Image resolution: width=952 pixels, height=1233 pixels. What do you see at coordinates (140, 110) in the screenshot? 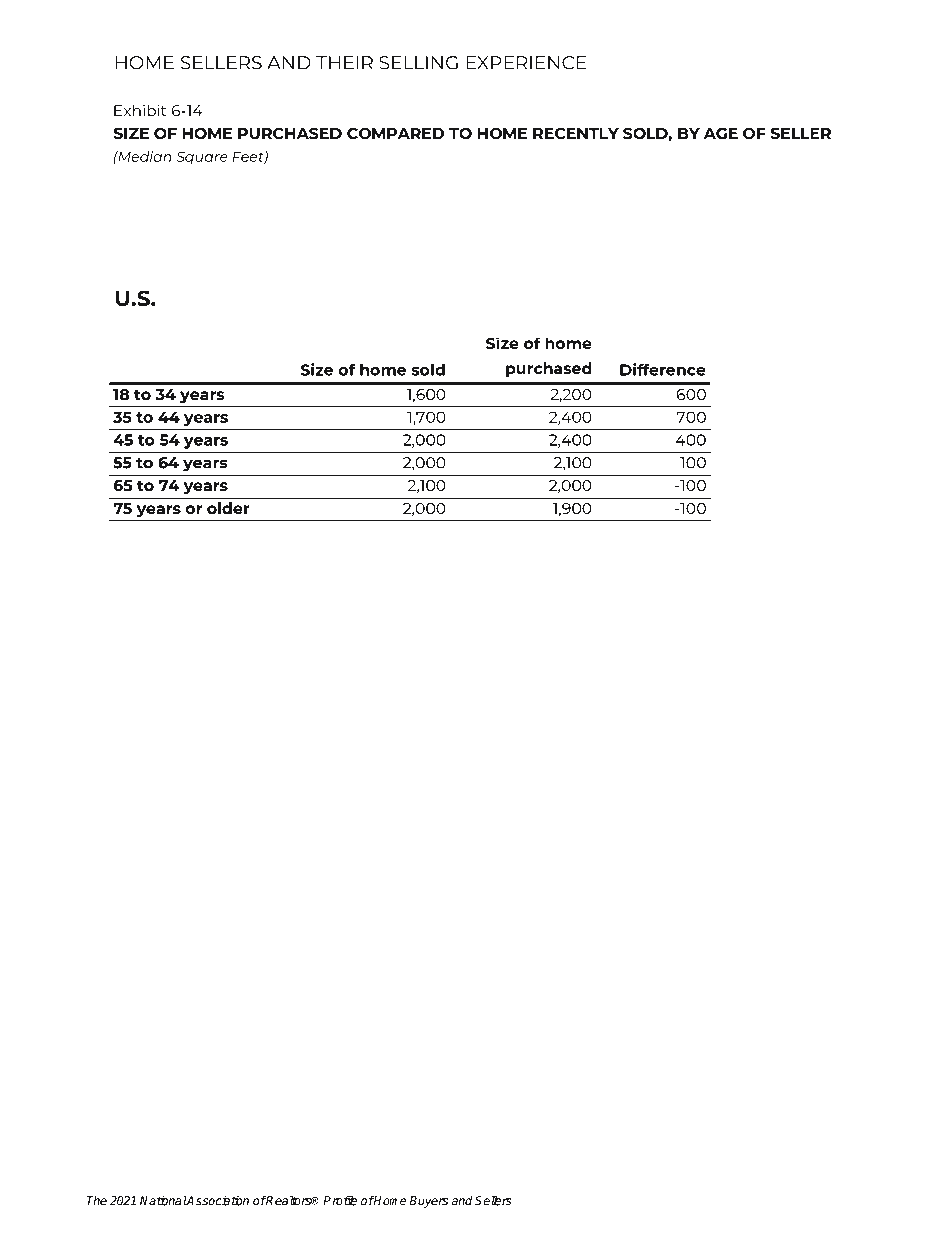
I see `Exhibit` at bounding box center [140, 110].
